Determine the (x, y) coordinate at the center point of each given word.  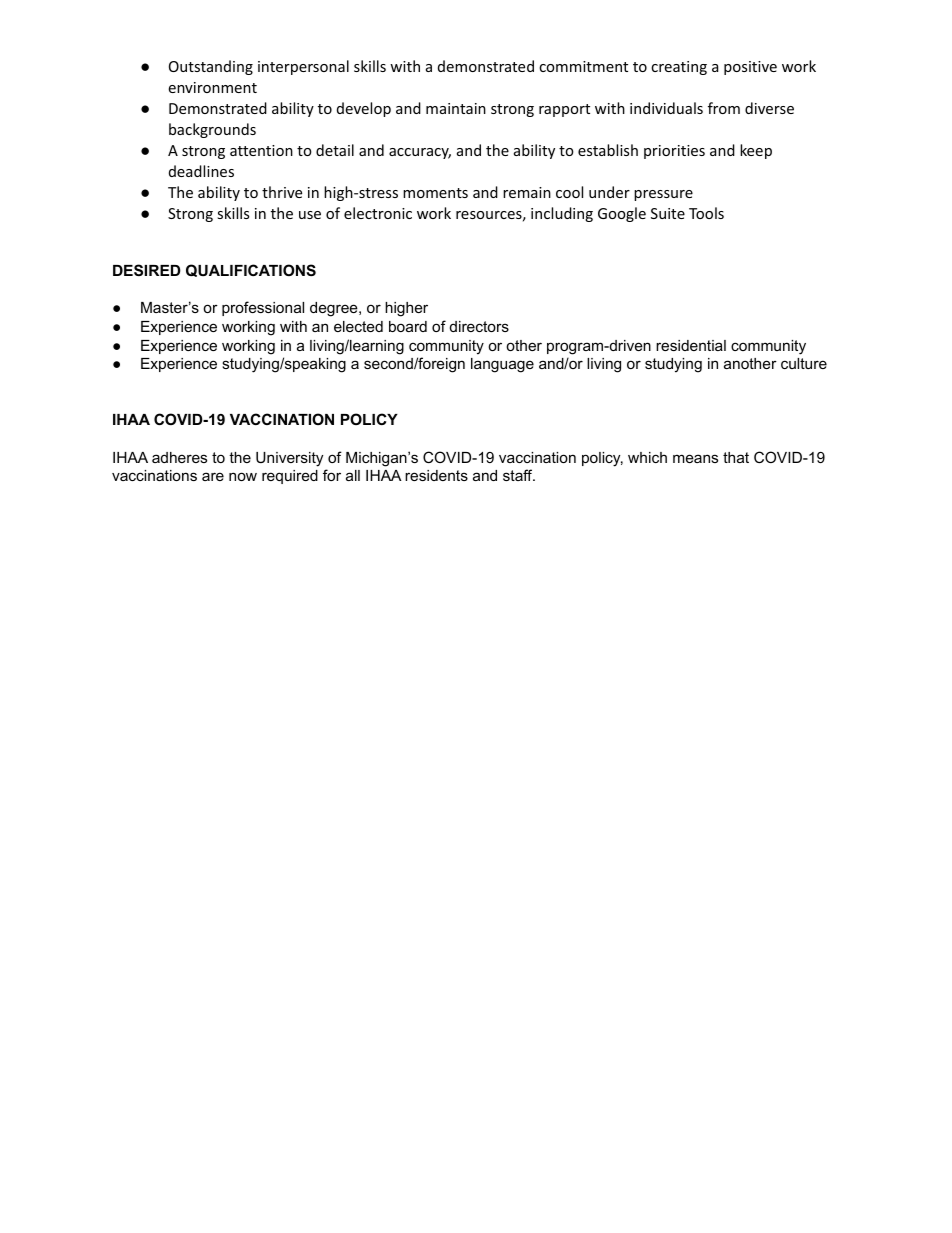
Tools (706, 213)
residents (436, 475)
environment (212, 87)
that (736, 457)
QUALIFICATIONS (251, 270)
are (213, 476)
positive (750, 68)
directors (479, 326)
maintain (456, 108)
